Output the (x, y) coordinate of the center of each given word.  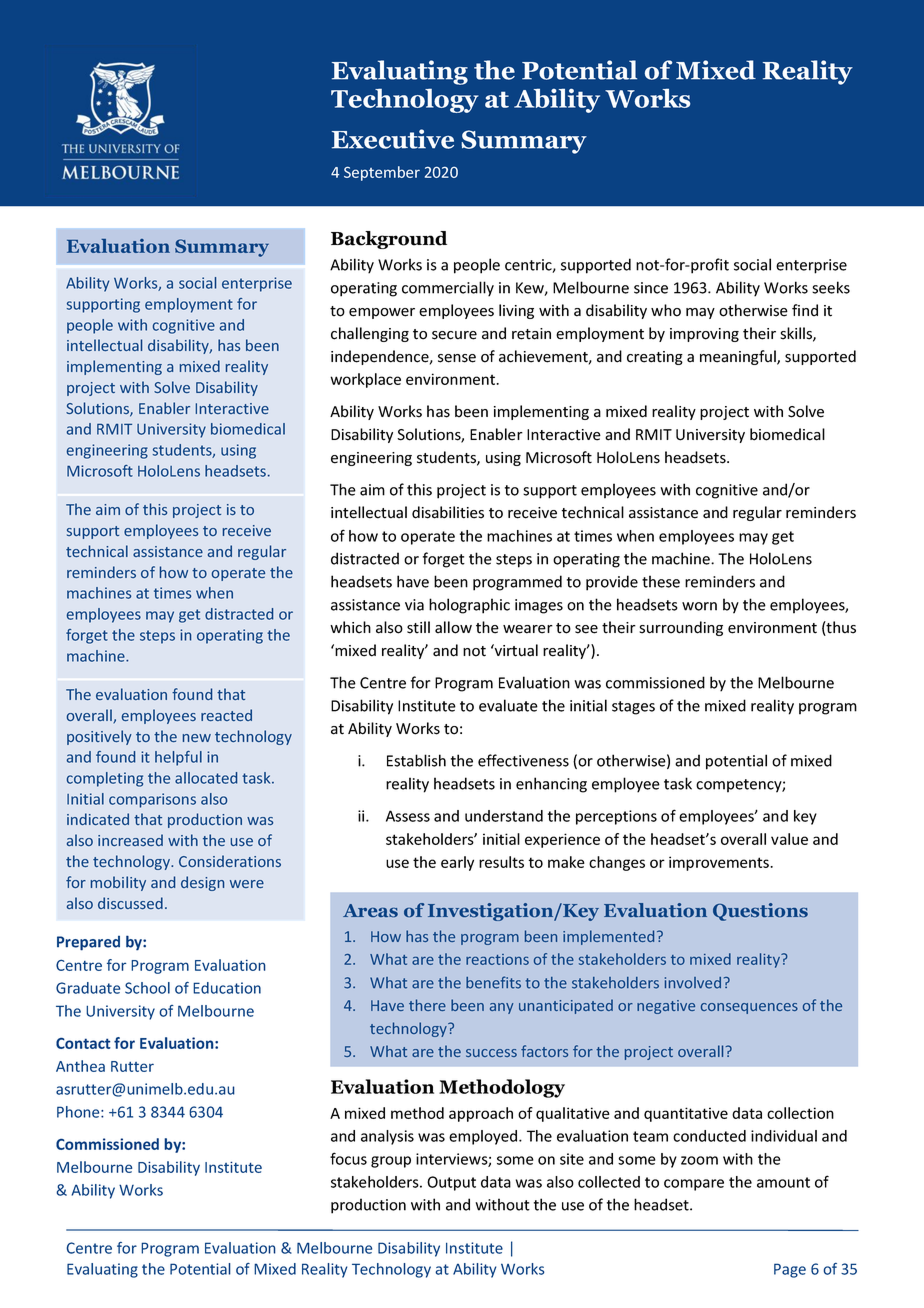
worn (699, 606)
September (382, 173)
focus (348, 1158)
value (789, 839)
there (427, 1005)
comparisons (152, 800)
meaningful (739, 357)
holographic (469, 606)
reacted (226, 715)
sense (457, 358)
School (147, 988)
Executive (393, 139)
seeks (831, 287)
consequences (749, 1008)
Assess (408, 816)
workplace (365, 380)
